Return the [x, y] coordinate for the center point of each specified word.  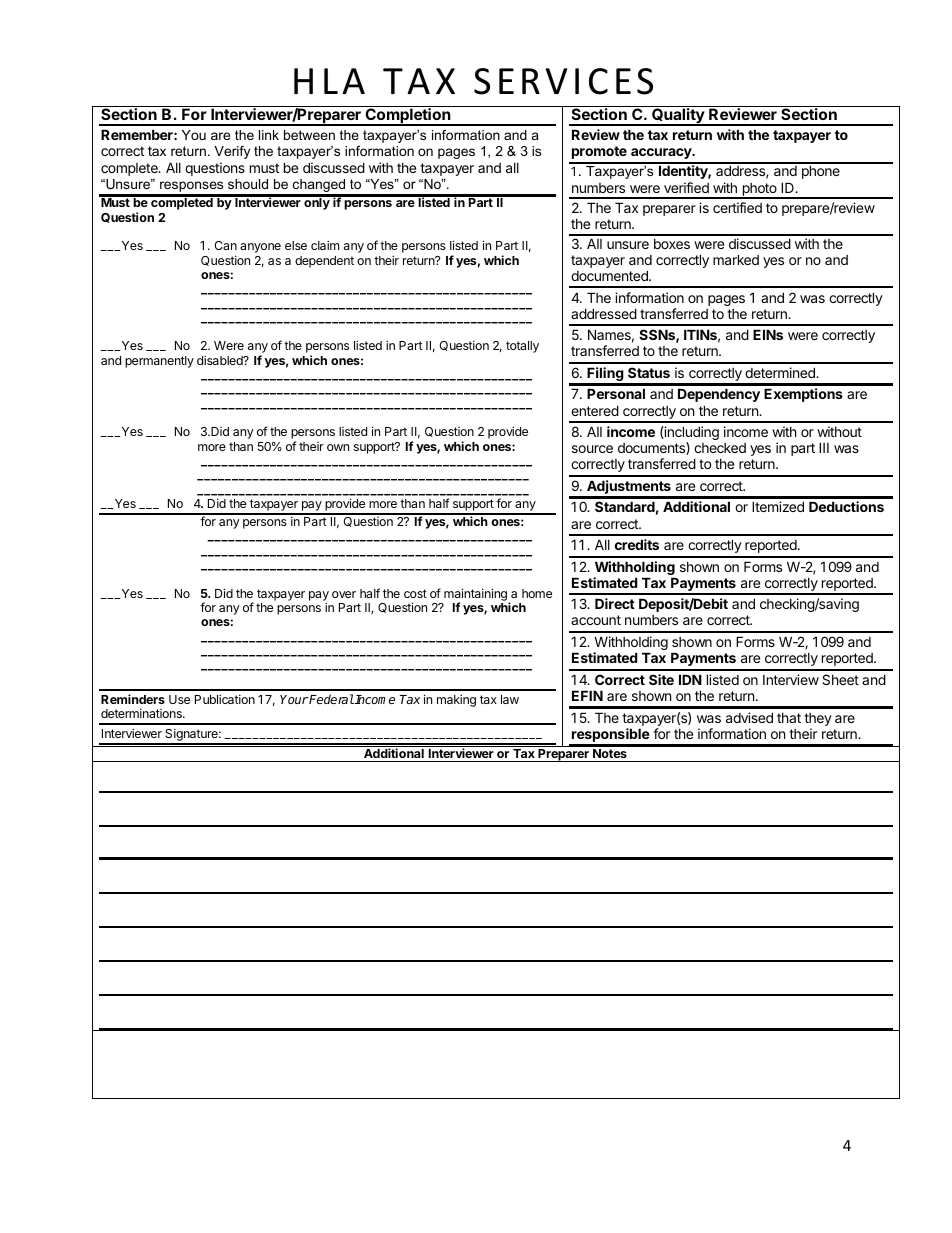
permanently [159, 362]
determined [781, 372]
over [344, 594]
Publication [225, 699]
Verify [232, 152]
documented [610, 275]
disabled [221, 360]
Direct [615, 603]
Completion [408, 116]
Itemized [778, 506]
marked [736, 259]
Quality [678, 116]
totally [522, 347]
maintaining [475, 595]
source [592, 449]
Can [225, 245]
